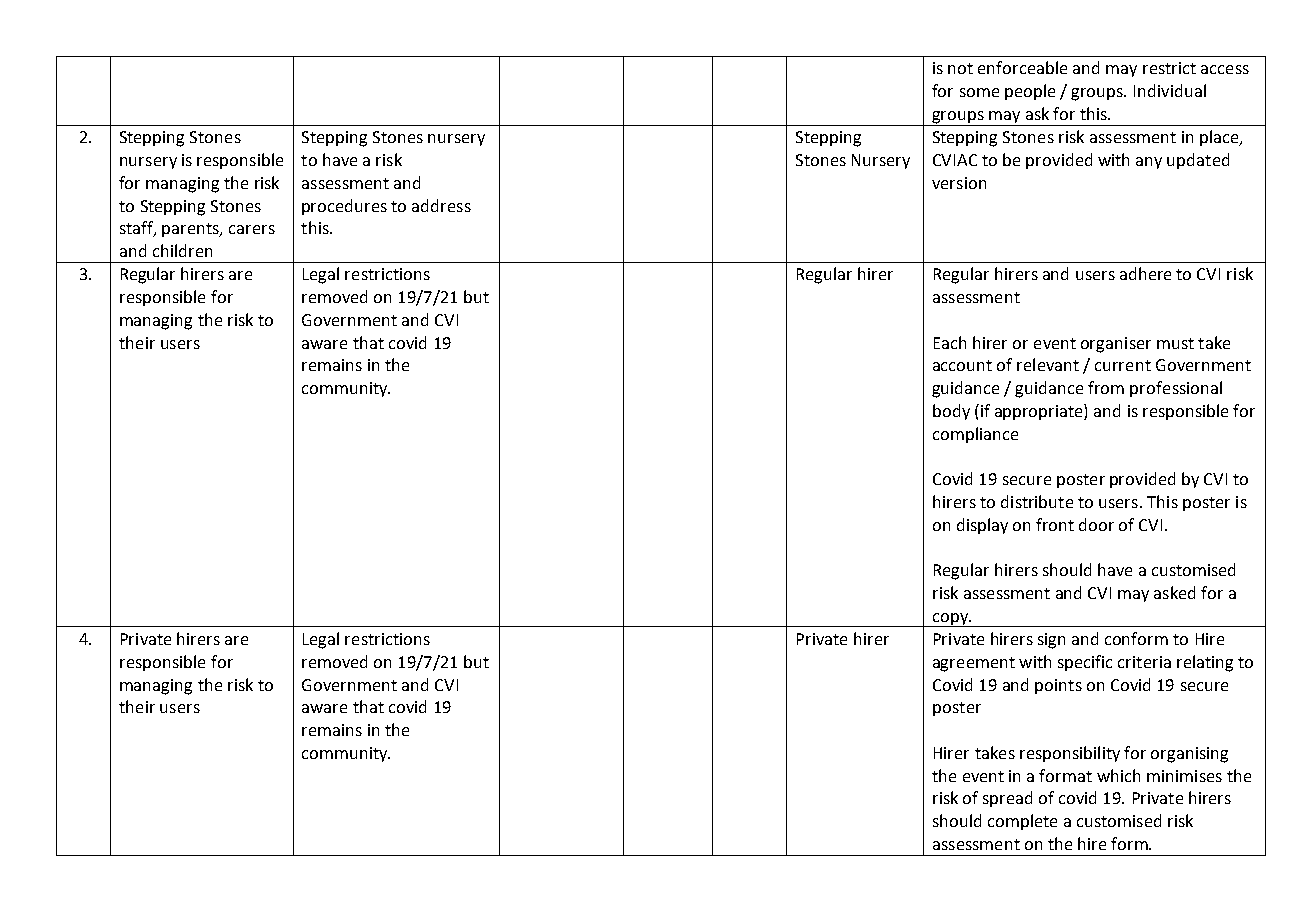 This image has width=1308, height=924. I want to click on procedures, so click(344, 207).
